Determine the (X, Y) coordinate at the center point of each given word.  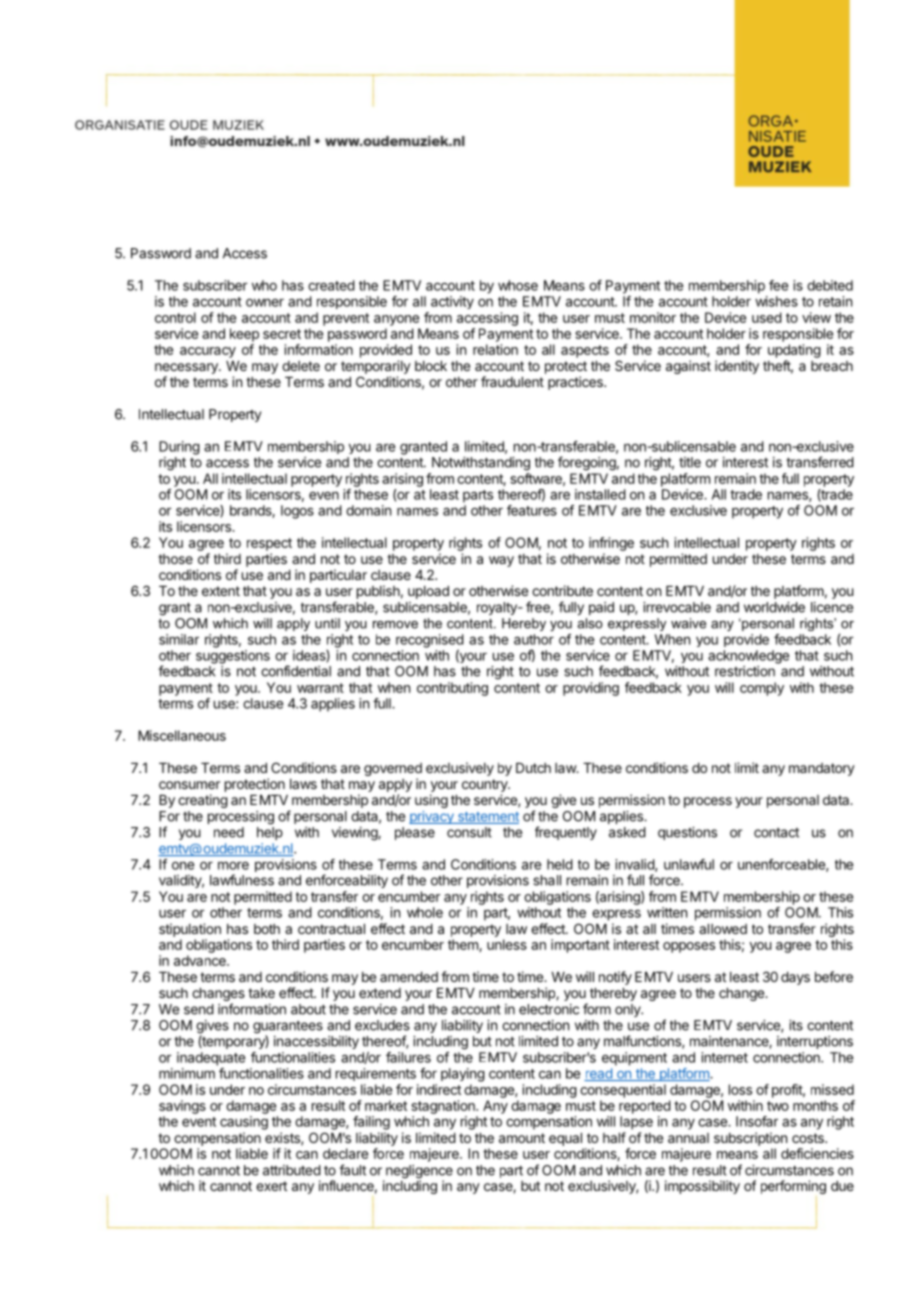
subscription (750, 1139)
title (690, 462)
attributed (292, 1170)
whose (518, 285)
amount (522, 1138)
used (767, 317)
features (532, 510)
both (267, 929)
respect (269, 544)
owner (265, 303)
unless (507, 944)
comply (762, 689)
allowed (723, 929)
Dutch (533, 768)
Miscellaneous (182, 735)
